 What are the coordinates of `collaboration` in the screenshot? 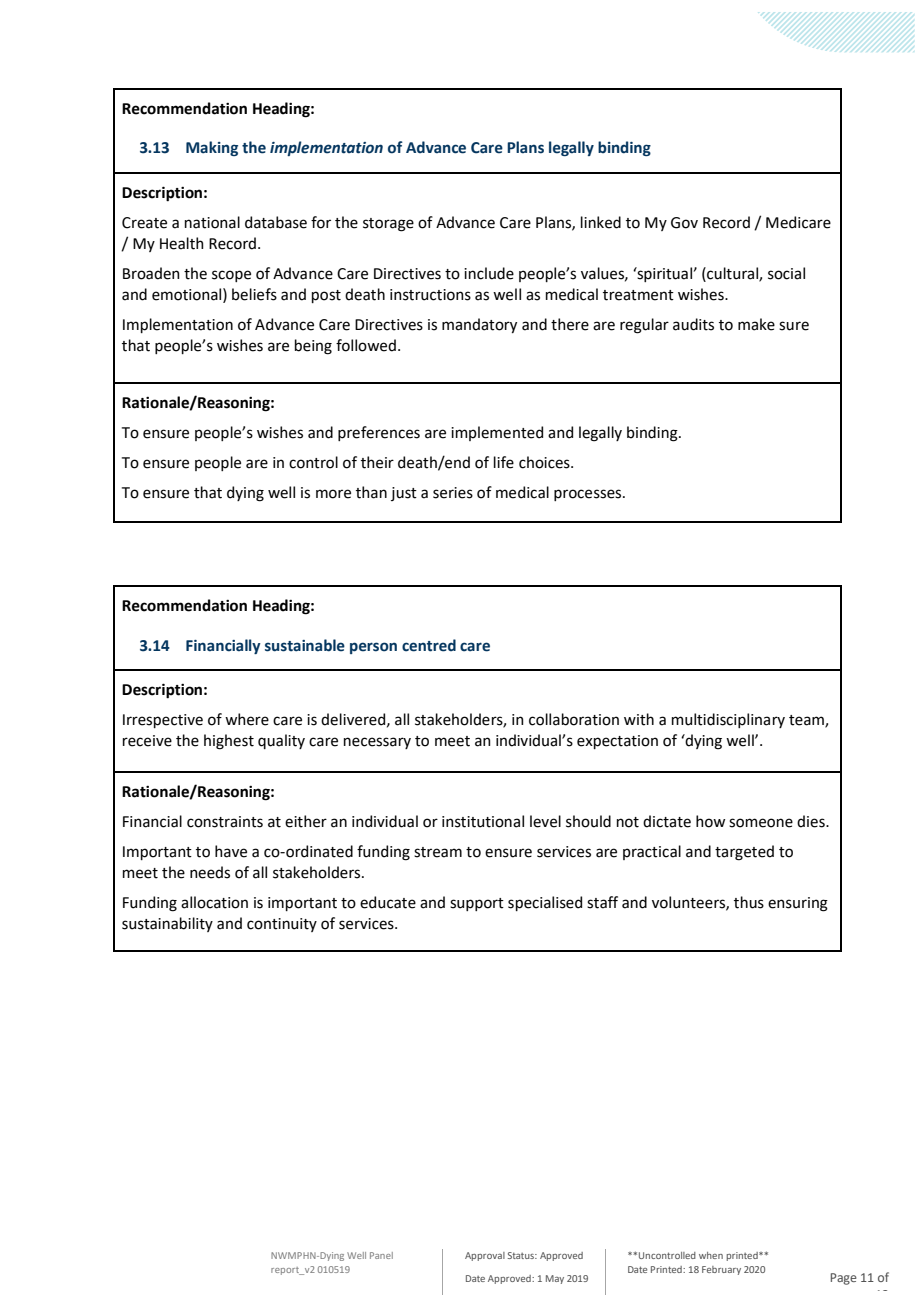 It's located at (574, 719).
